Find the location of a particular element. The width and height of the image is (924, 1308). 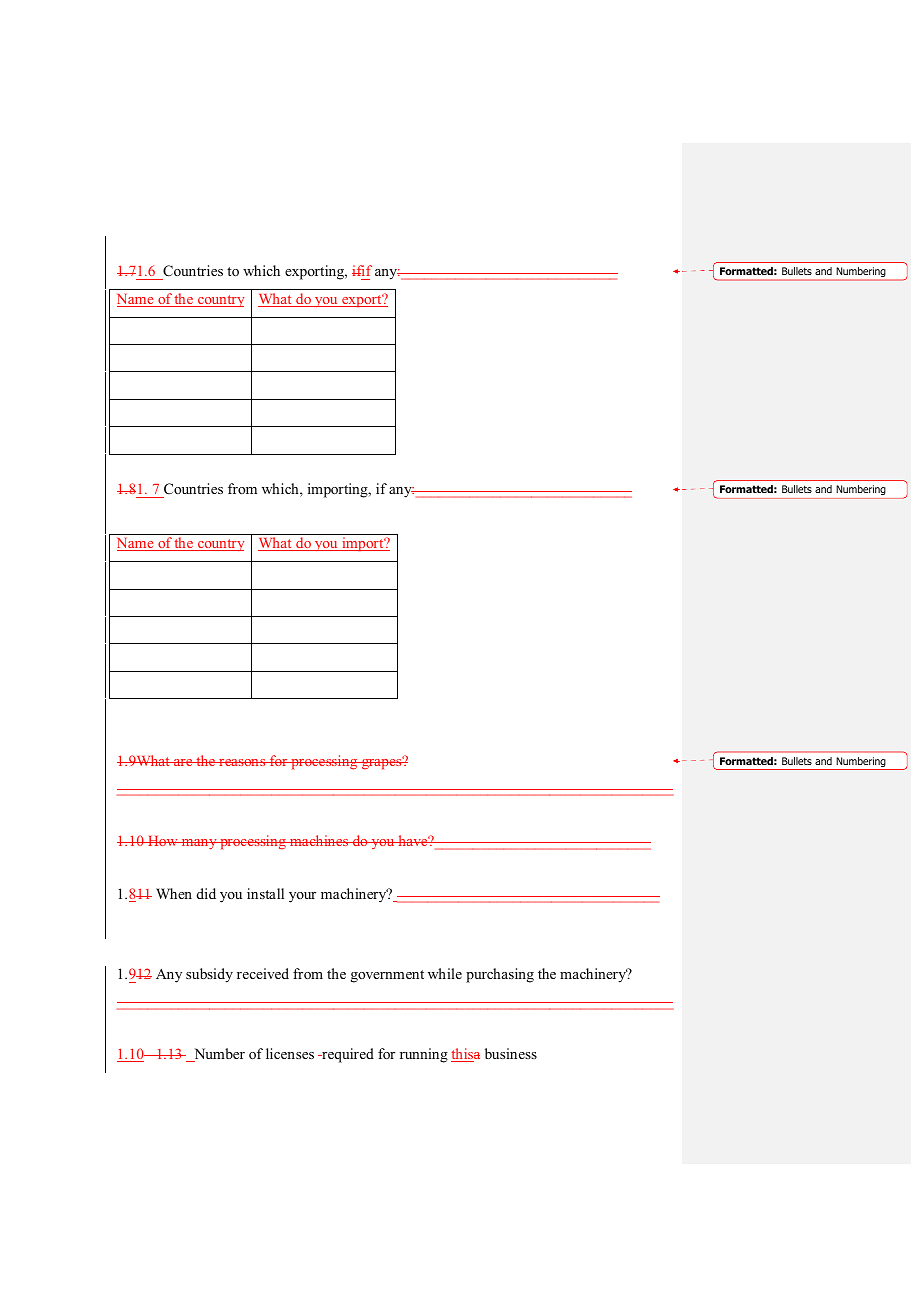

install is located at coordinates (265, 893).
